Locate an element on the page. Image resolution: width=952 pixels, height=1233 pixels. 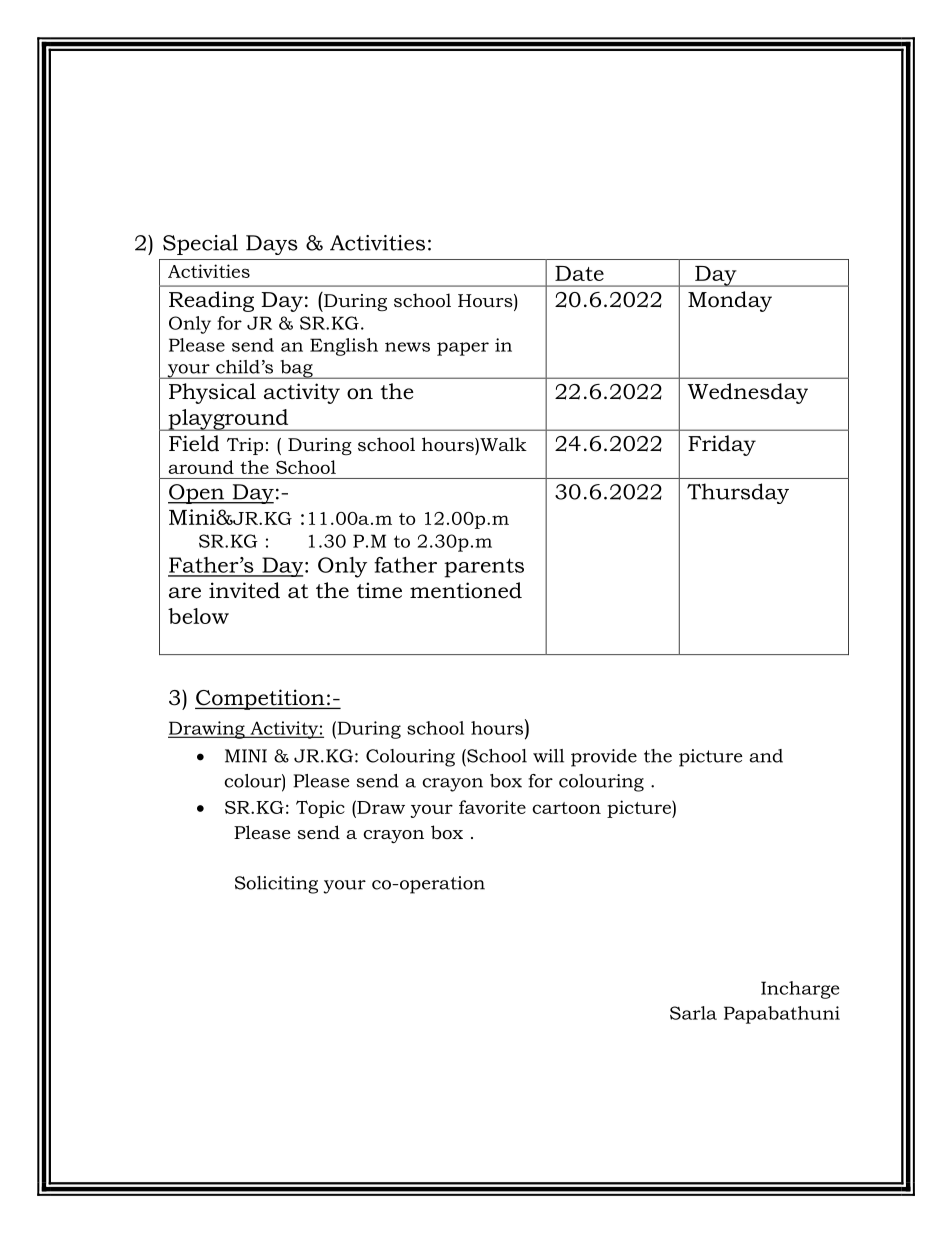
below is located at coordinates (198, 616).
